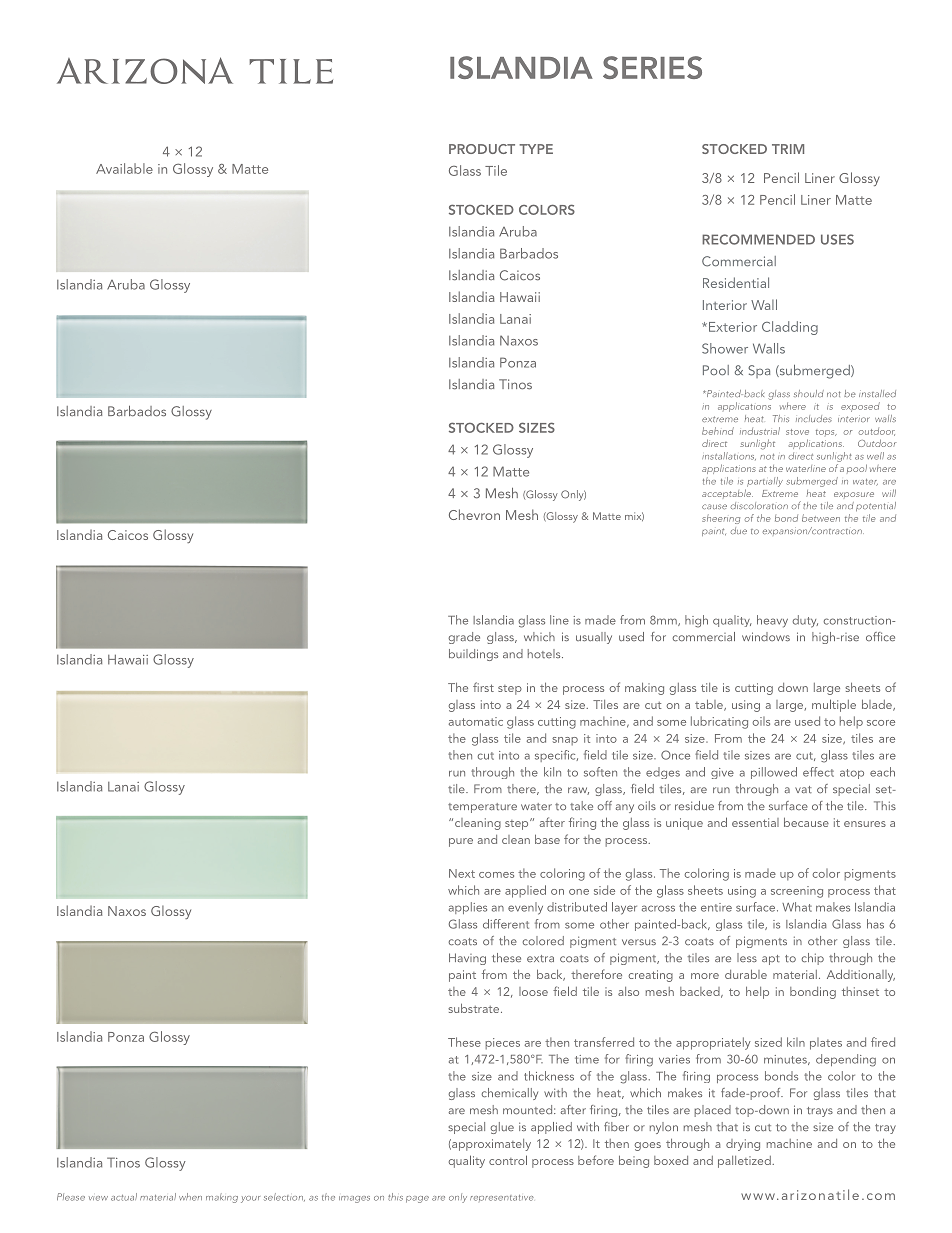 This image has width=952, height=1233. What do you see at coordinates (545, 653) in the image?
I see `hotels` at bounding box center [545, 653].
